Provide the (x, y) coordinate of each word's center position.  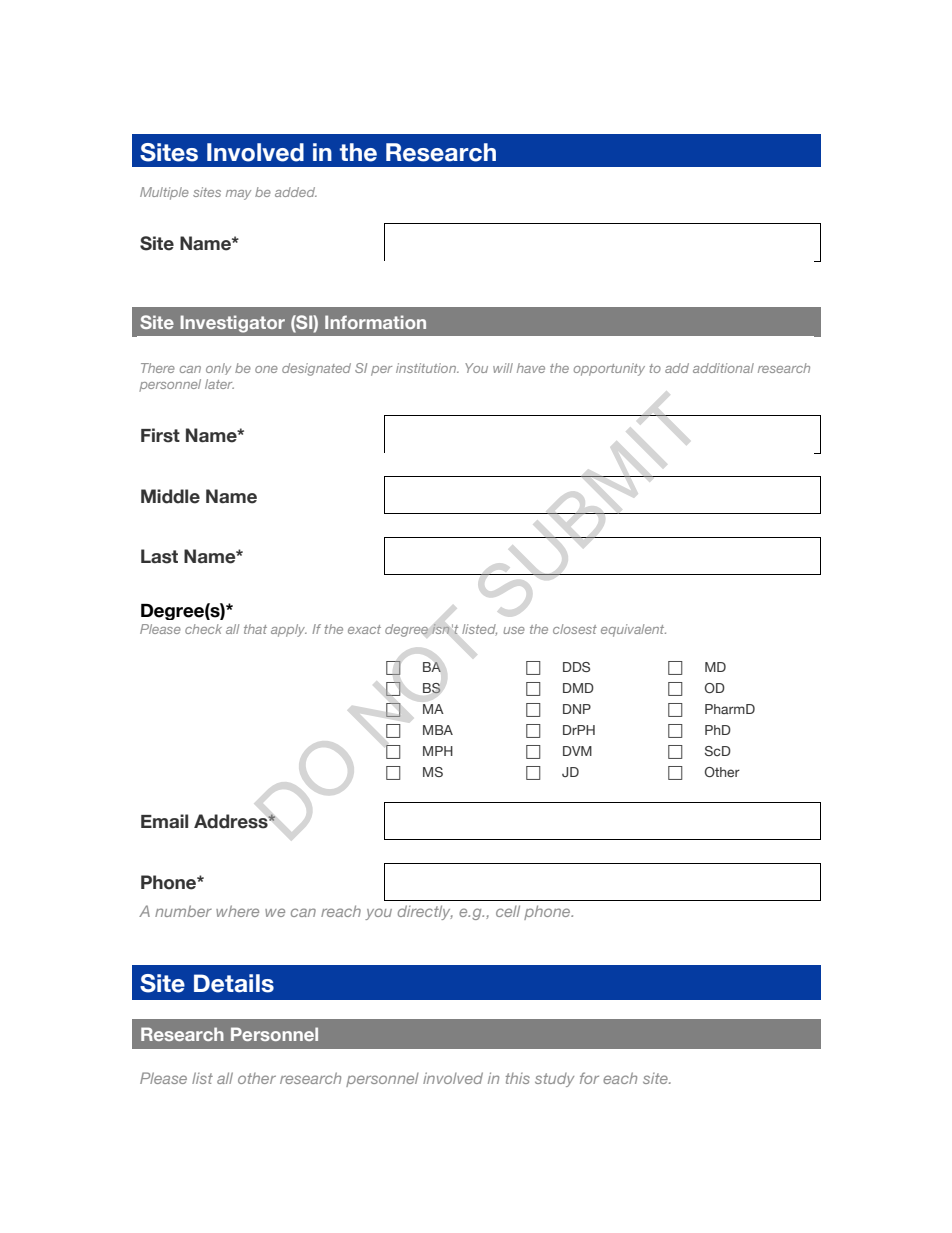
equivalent (633, 630)
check (203, 629)
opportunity (609, 369)
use (514, 630)
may (238, 195)
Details (234, 983)
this (518, 1078)
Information (375, 322)
